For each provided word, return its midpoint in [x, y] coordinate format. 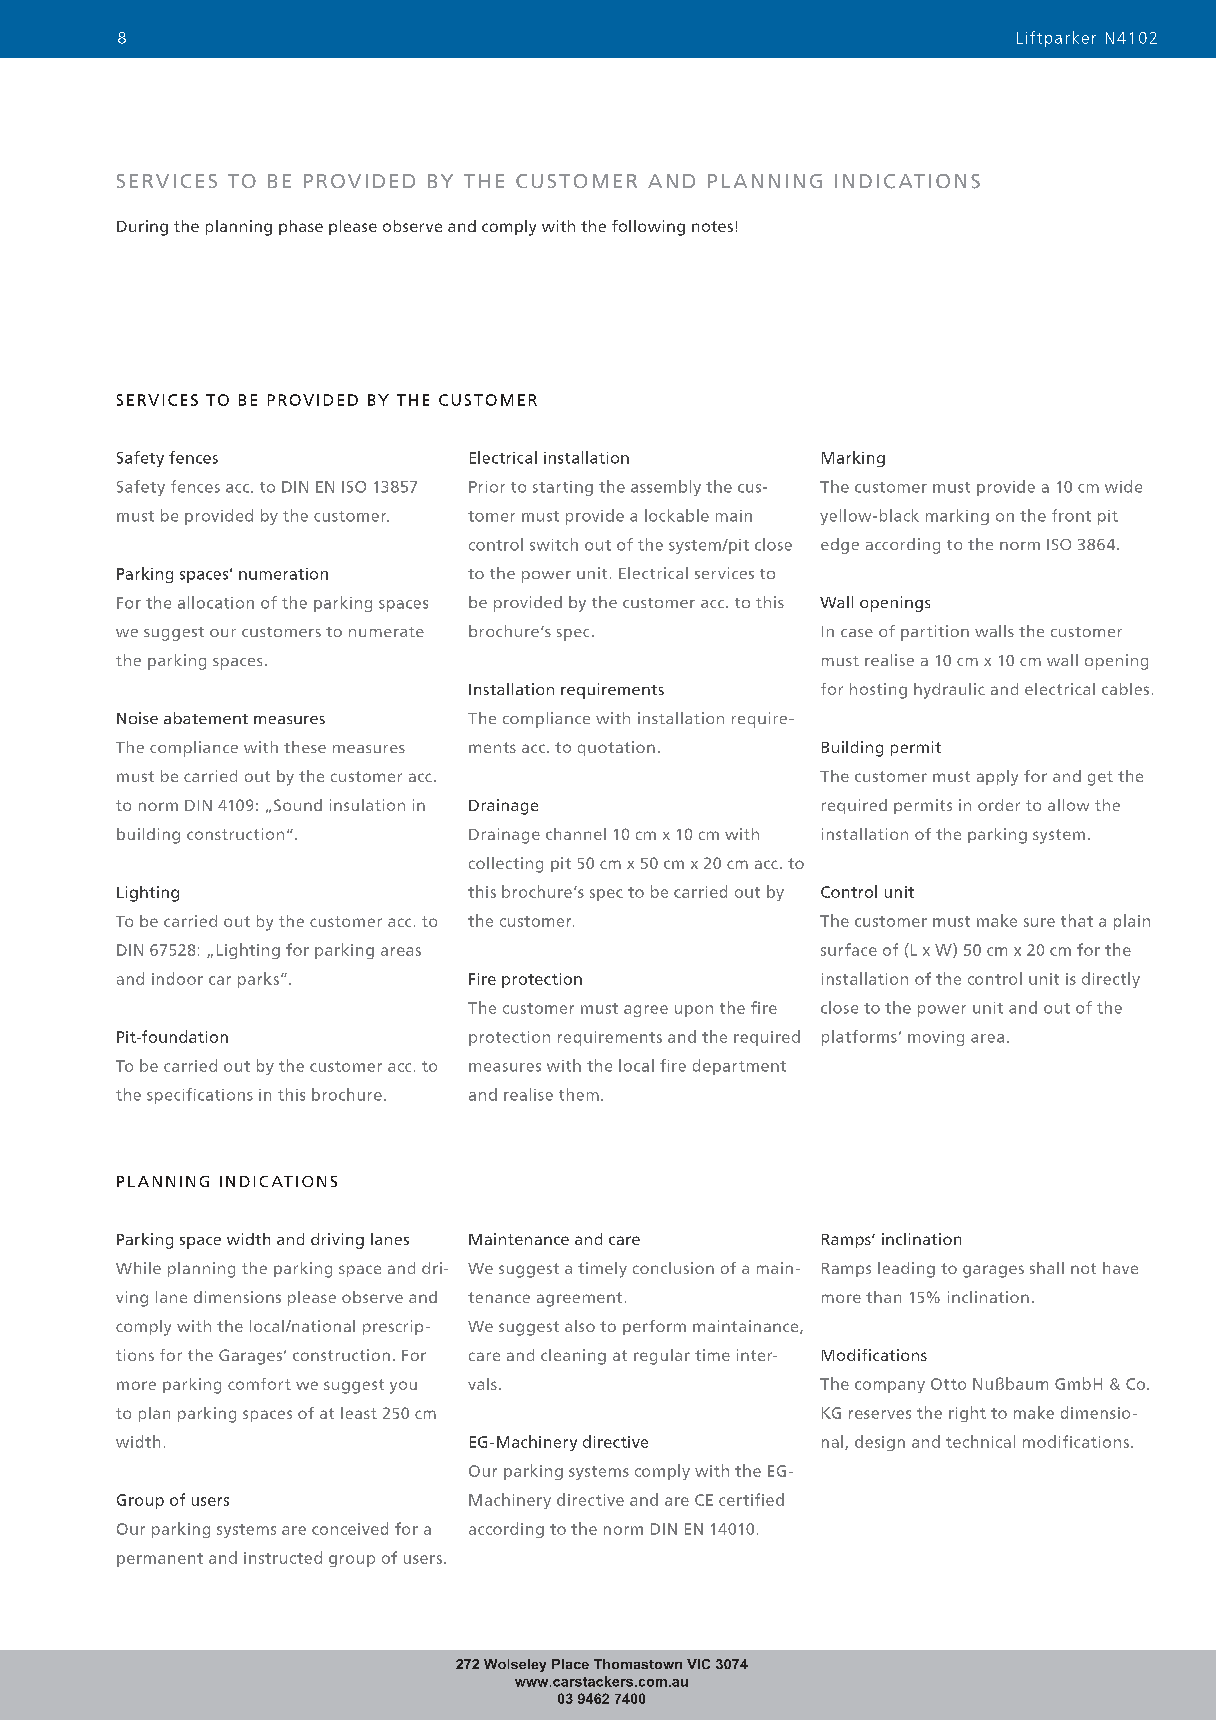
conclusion [673, 1268]
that [1077, 920]
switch [554, 544]
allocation [216, 602]
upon [694, 1011]
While [138, 1268]
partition [935, 633]
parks [258, 980]
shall [1047, 1268]
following [648, 228]
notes [712, 226]
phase [301, 227]
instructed [283, 1557]
